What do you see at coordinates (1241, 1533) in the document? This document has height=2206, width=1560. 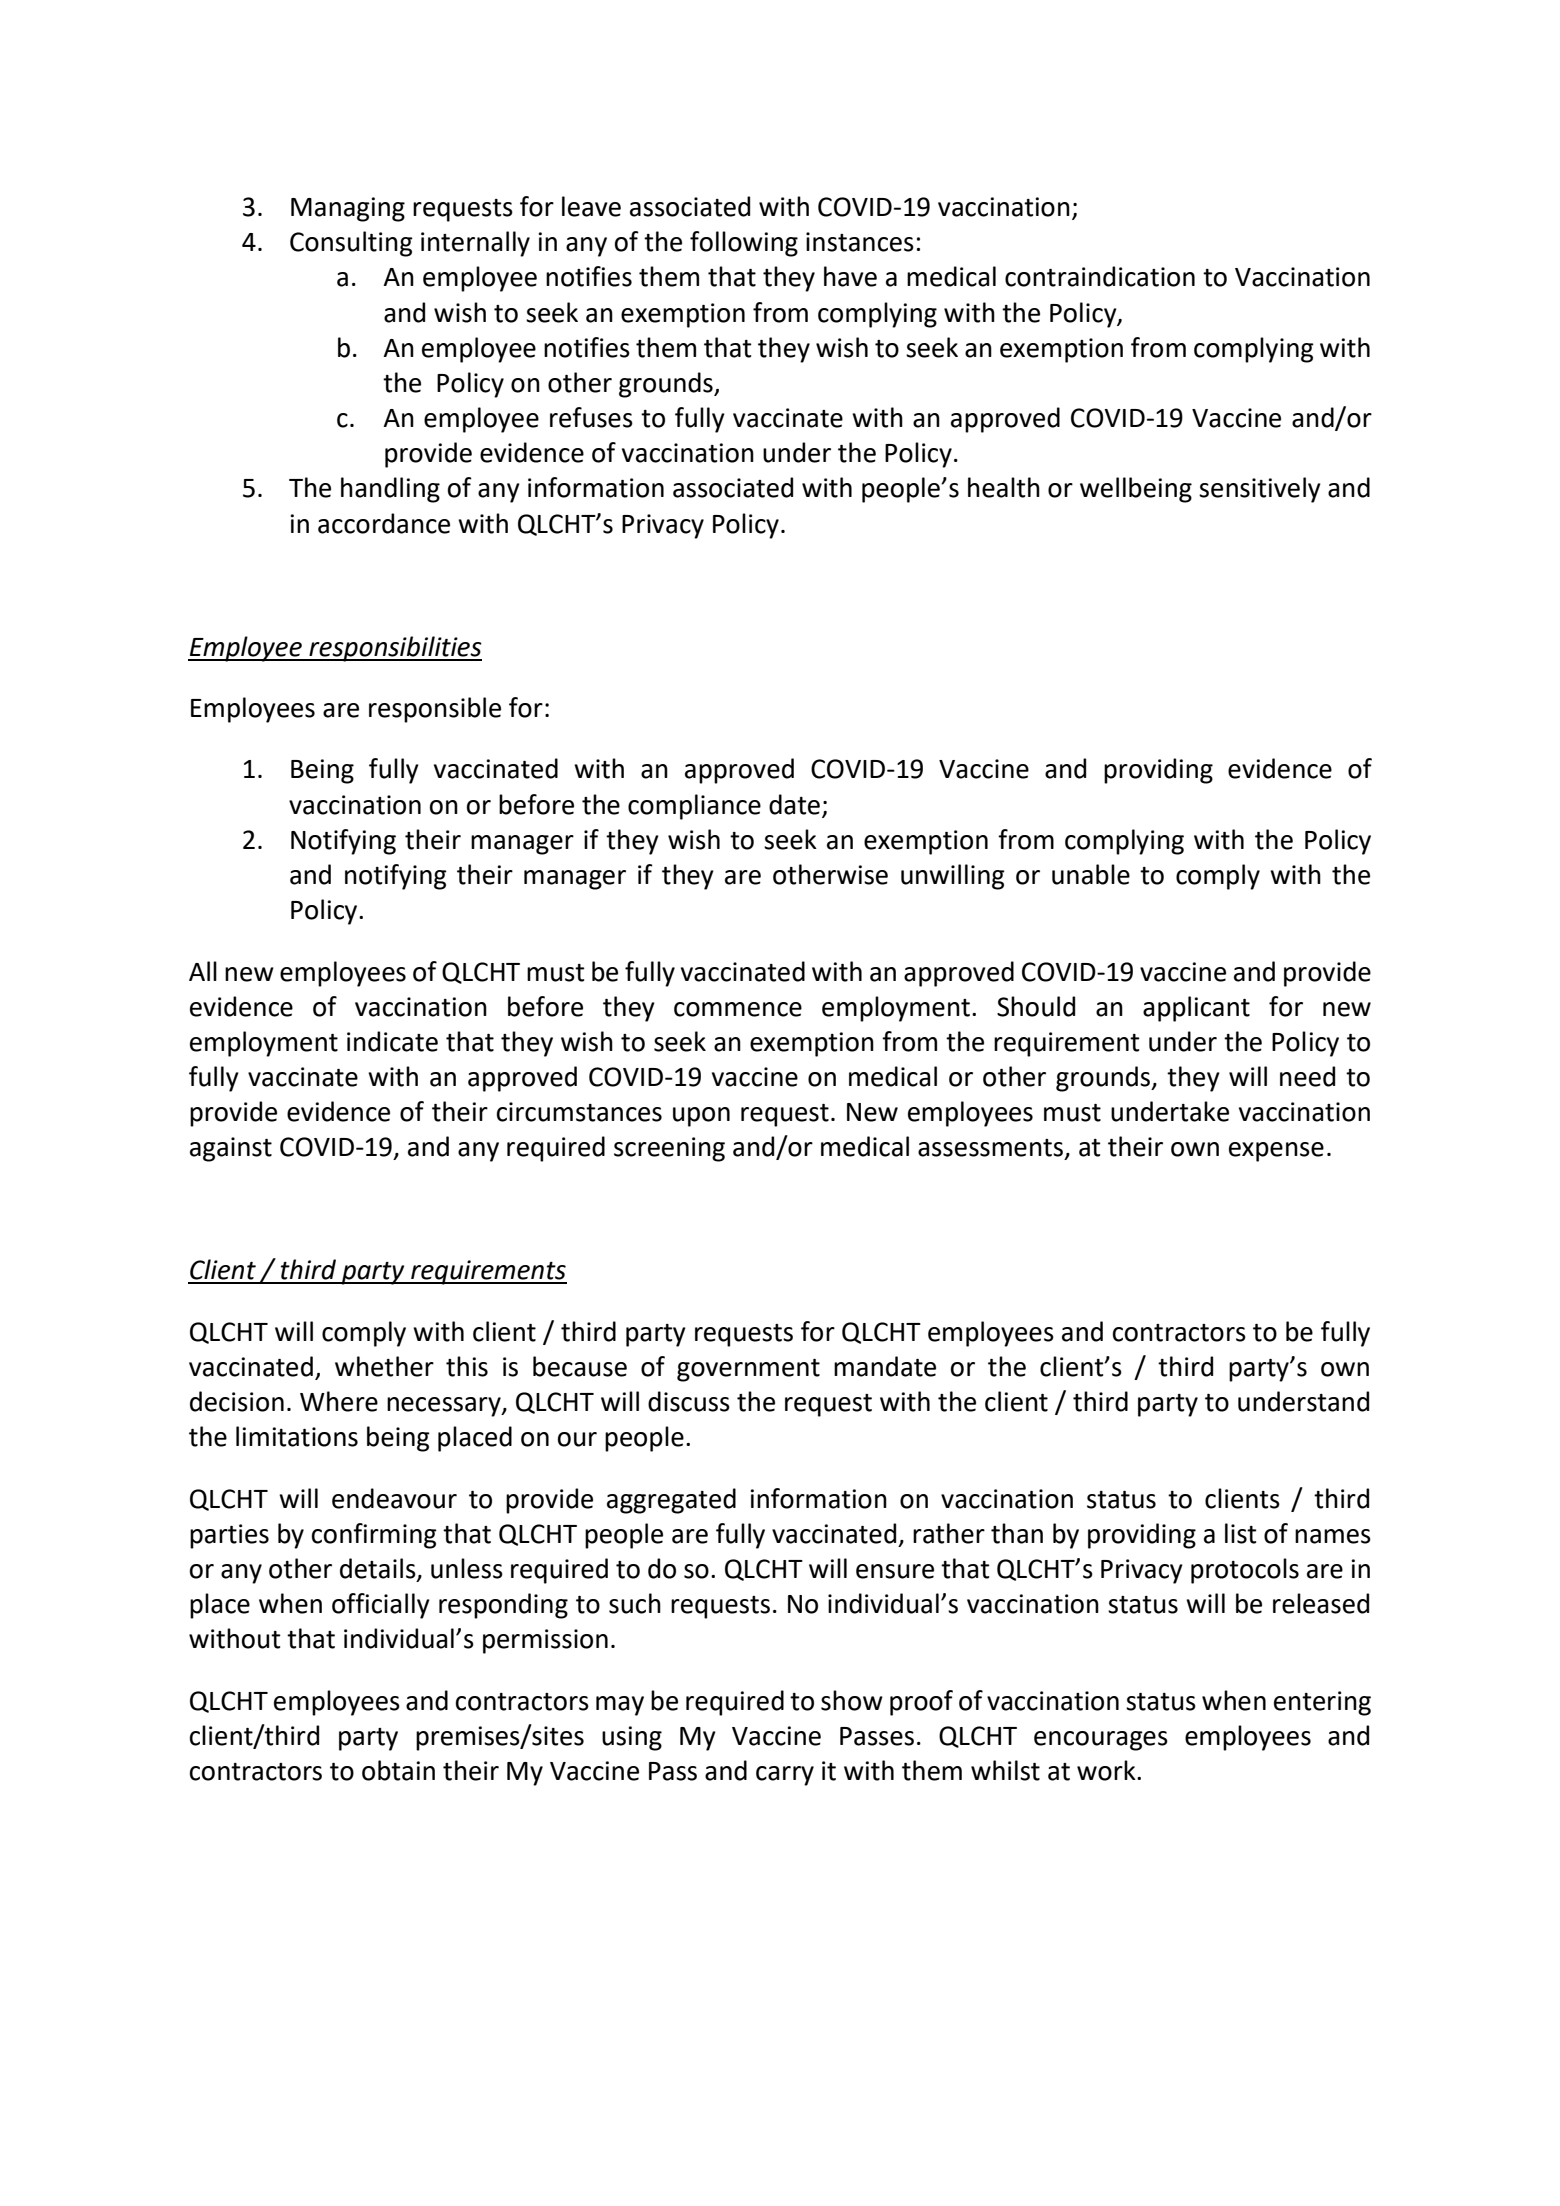 I see `list` at bounding box center [1241, 1533].
